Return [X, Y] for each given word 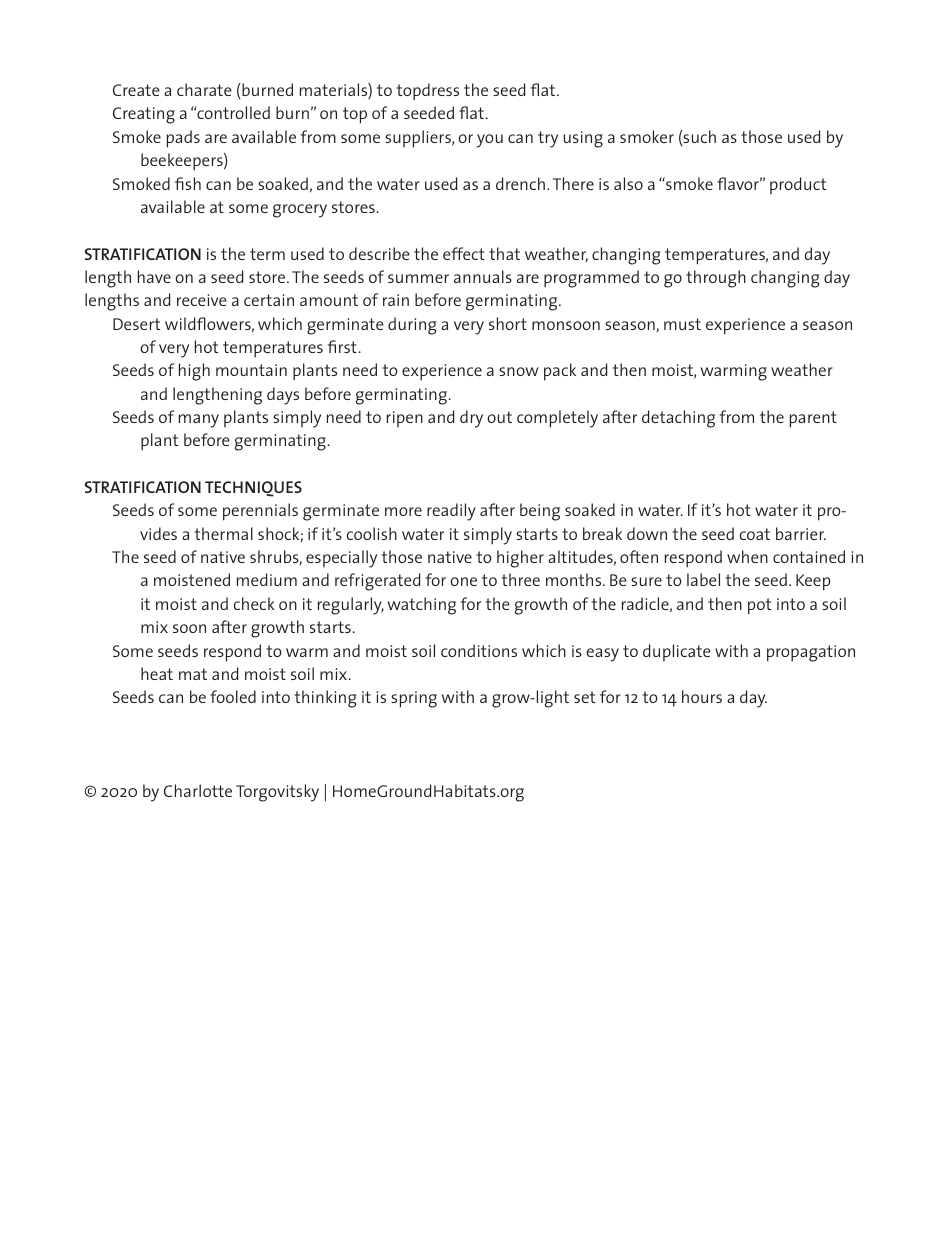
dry [471, 419]
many [199, 421]
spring [414, 699]
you [489, 141]
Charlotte [198, 790]
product [798, 185]
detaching [678, 419]
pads [183, 139]
